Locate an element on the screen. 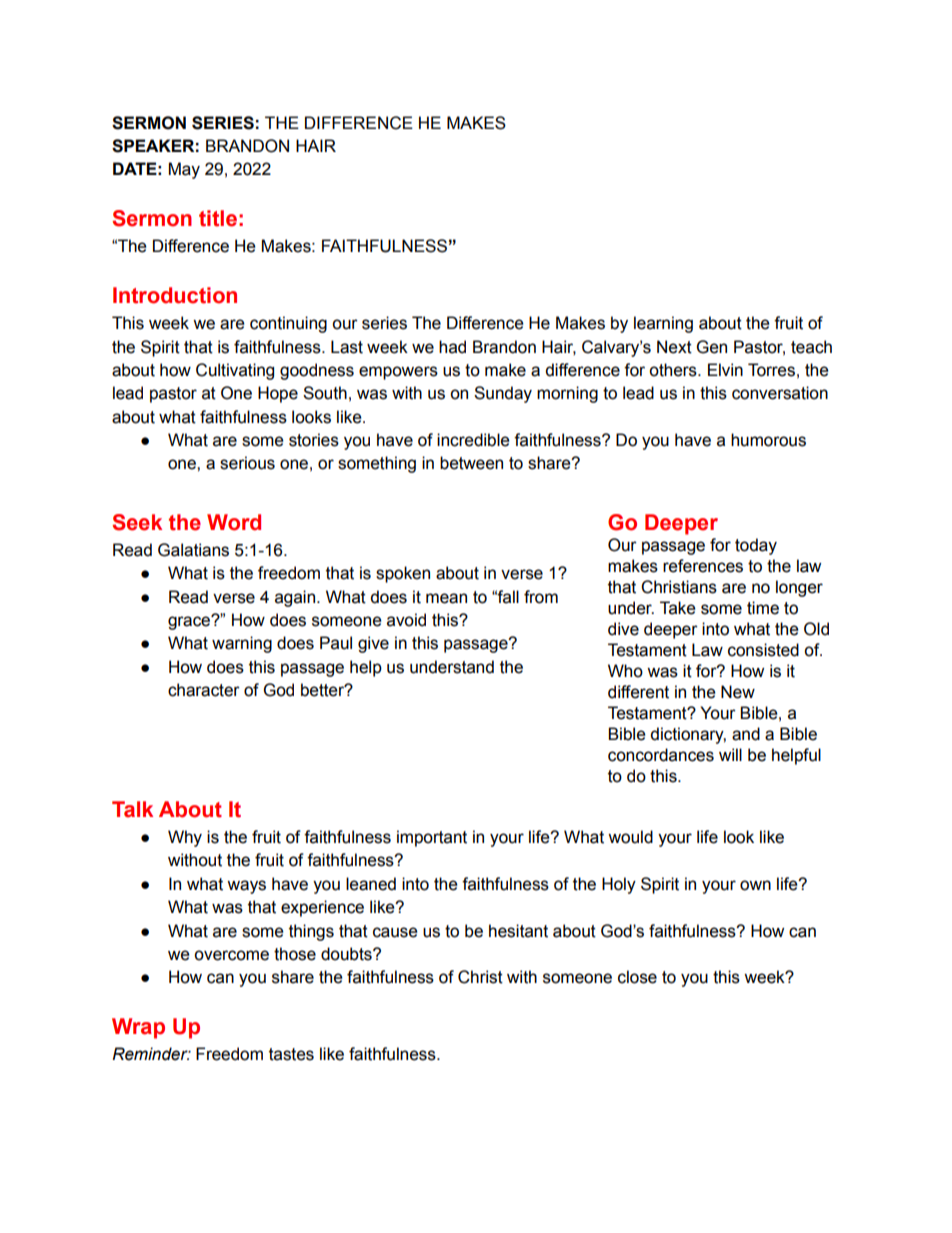  hesitant is located at coordinates (518, 931).
